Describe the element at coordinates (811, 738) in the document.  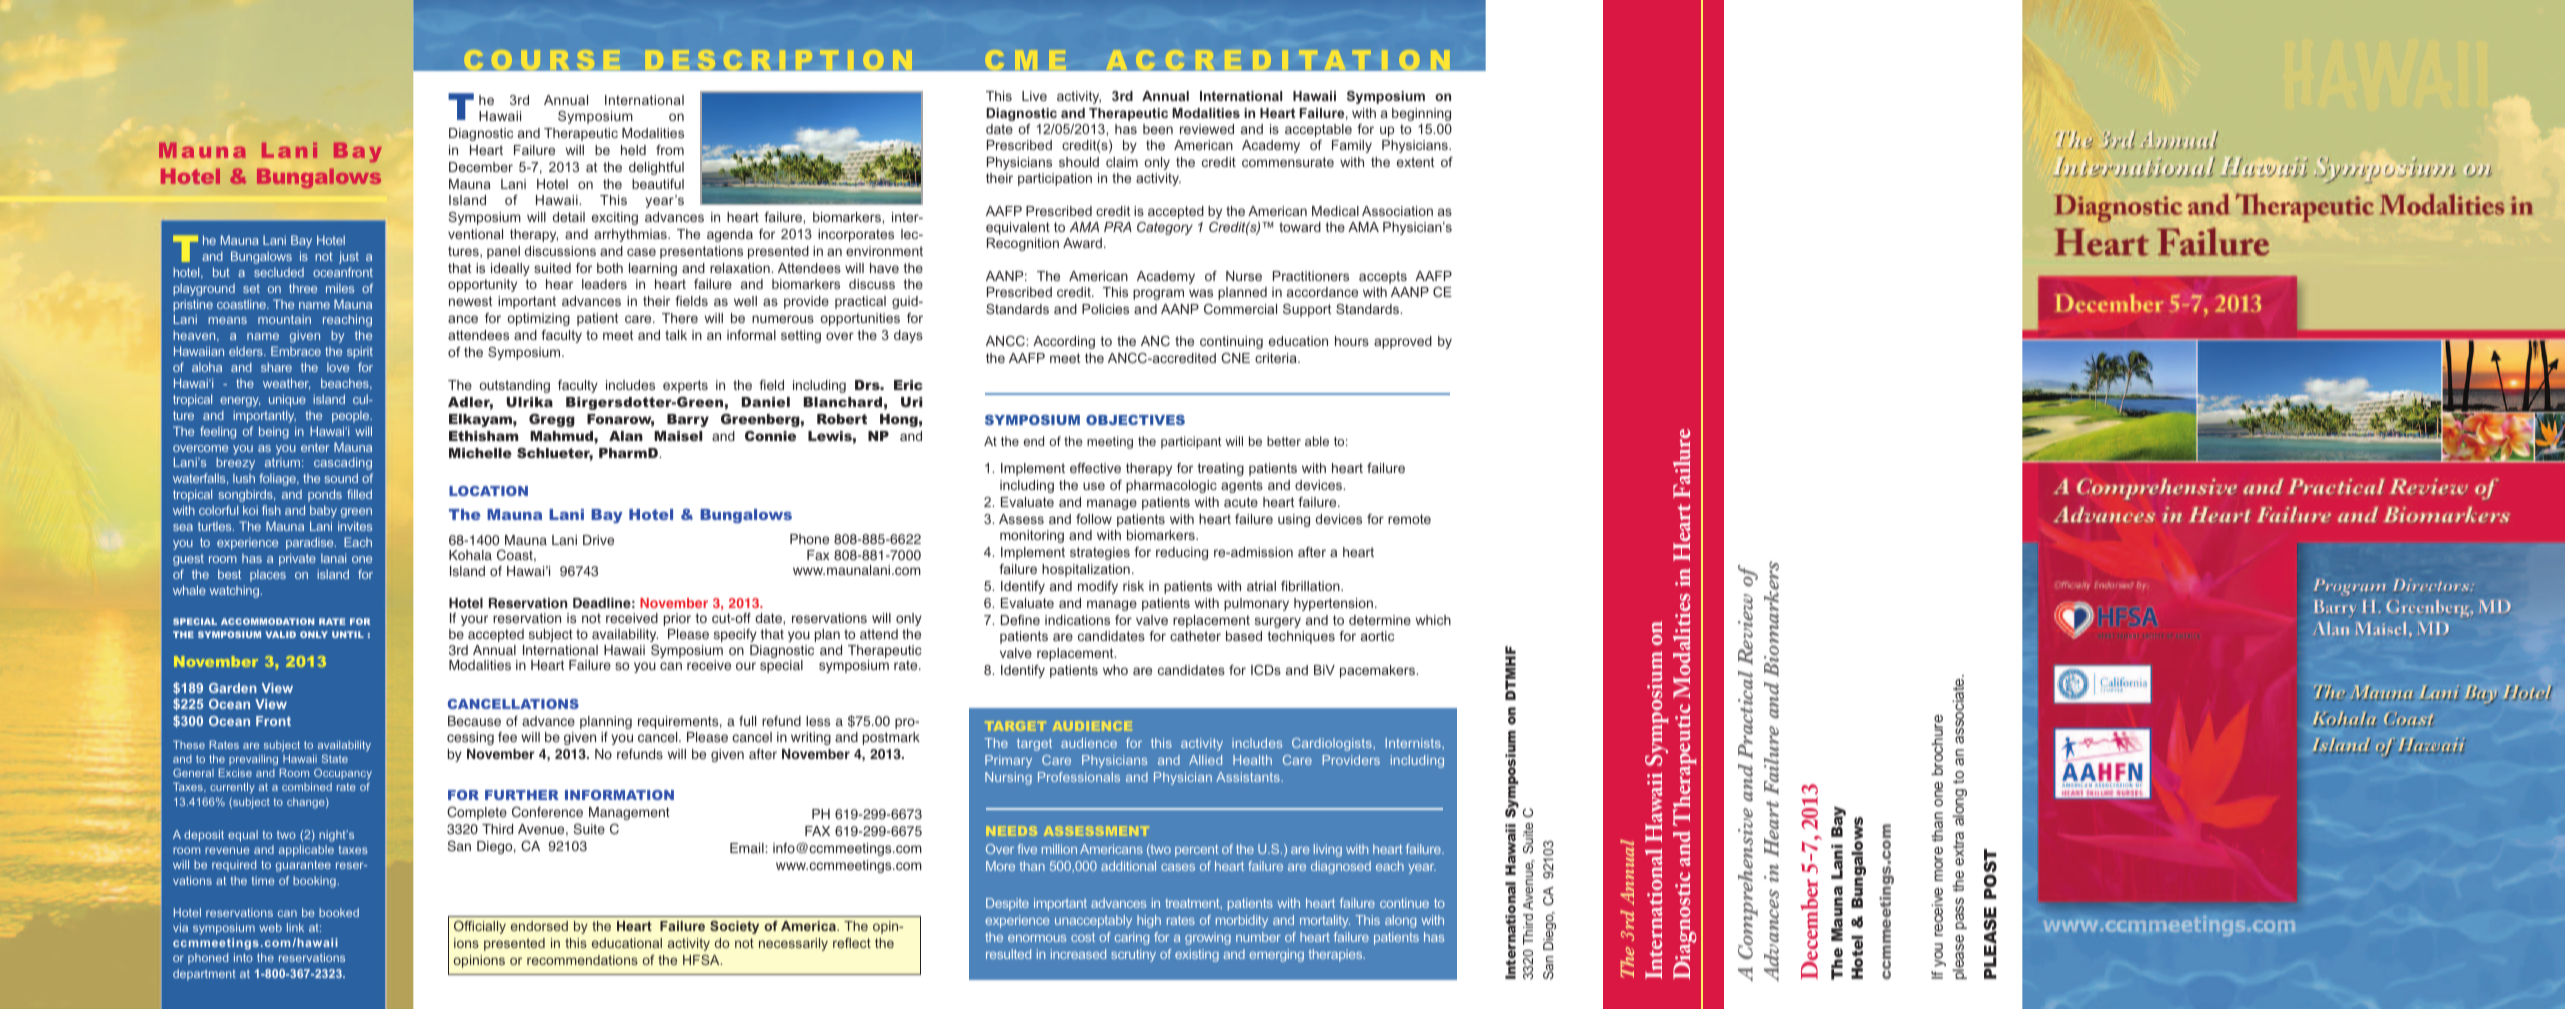
I see `writing` at that location.
